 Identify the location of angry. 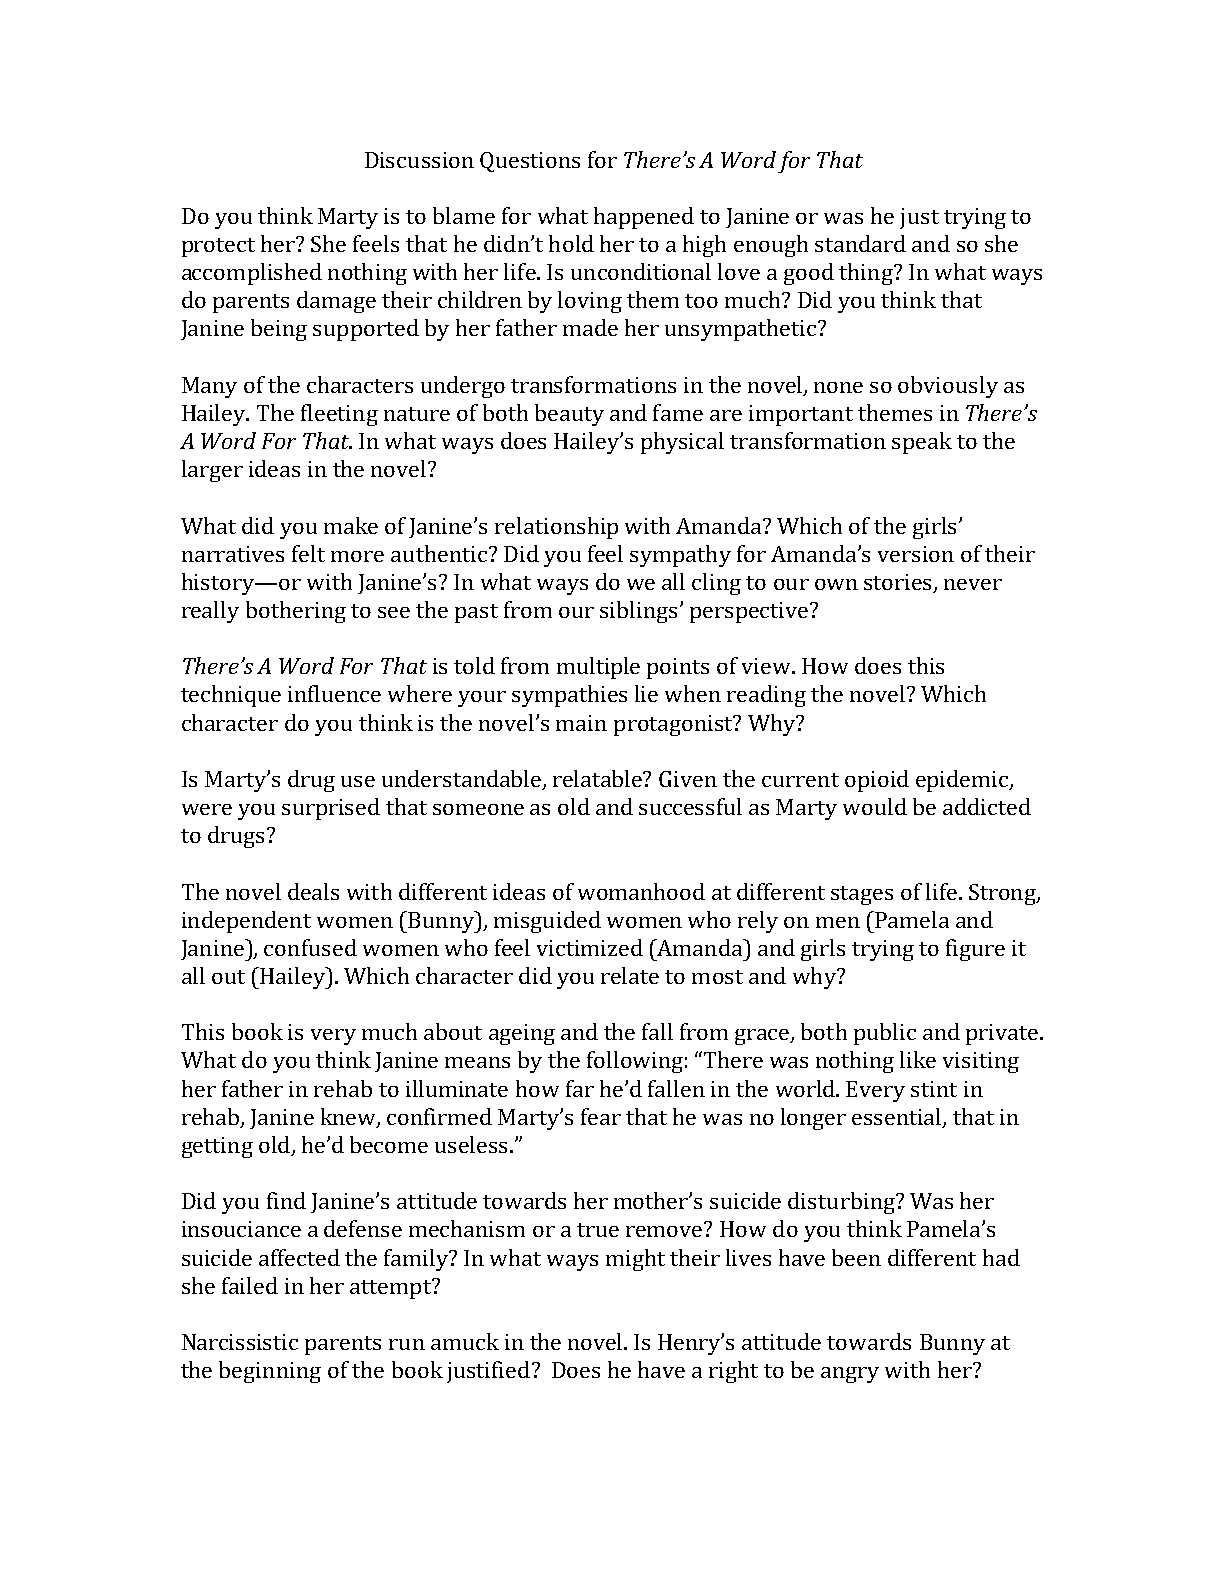
(850, 1375).
